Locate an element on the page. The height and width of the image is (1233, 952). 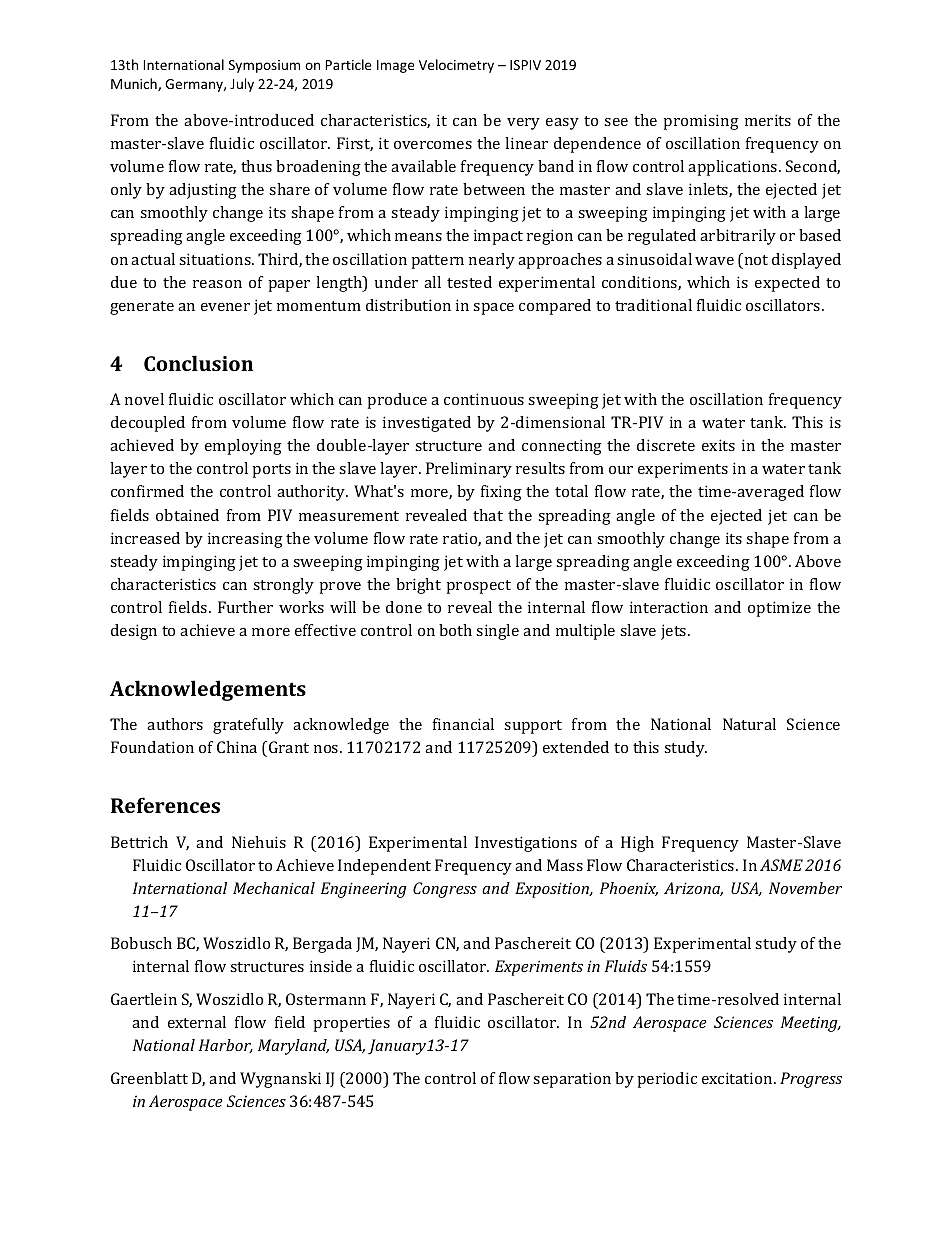
properties is located at coordinates (351, 1024).
